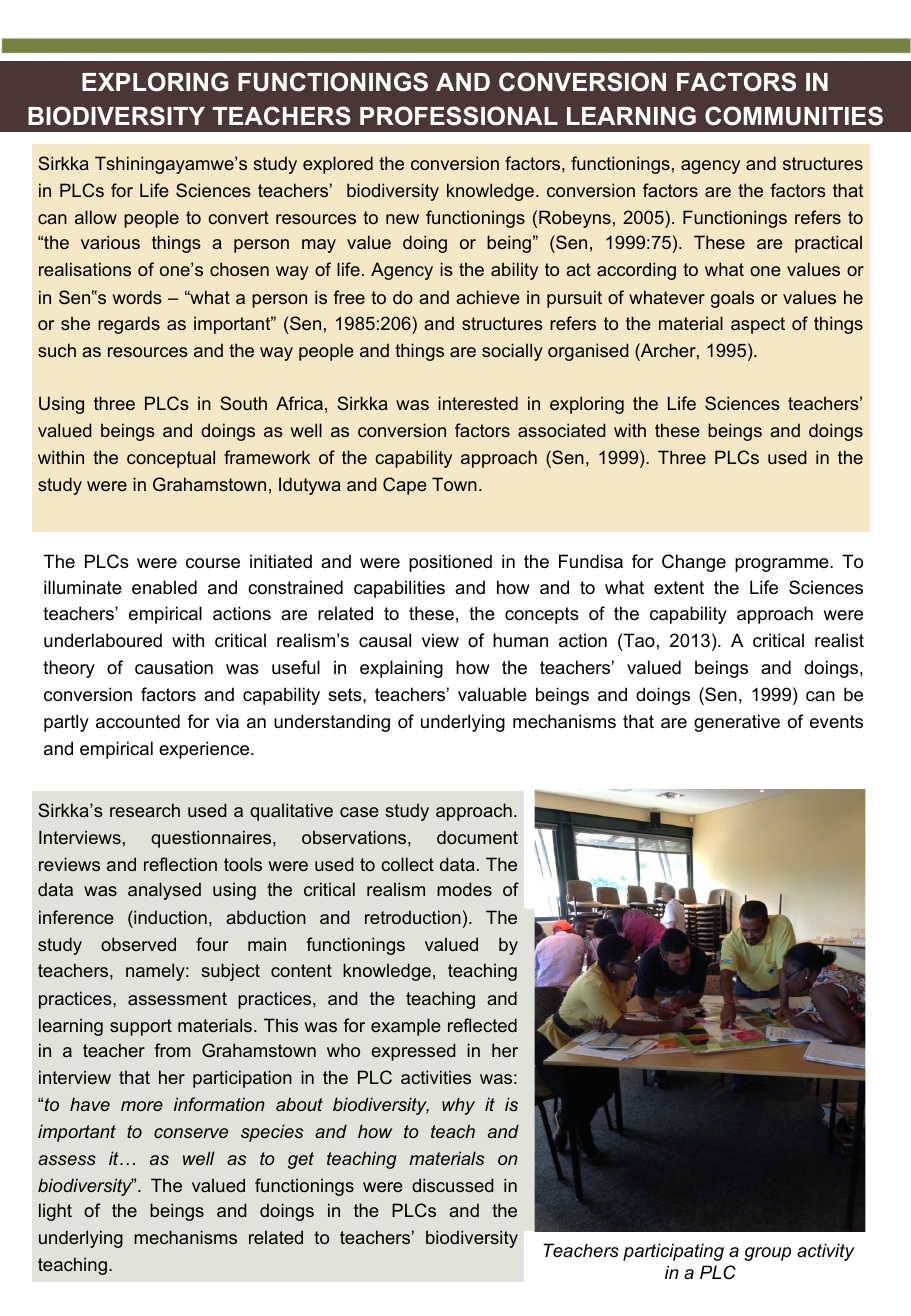  What do you see at coordinates (453, 1185) in the screenshot?
I see `discussed` at bounding box center [453, 1185].
